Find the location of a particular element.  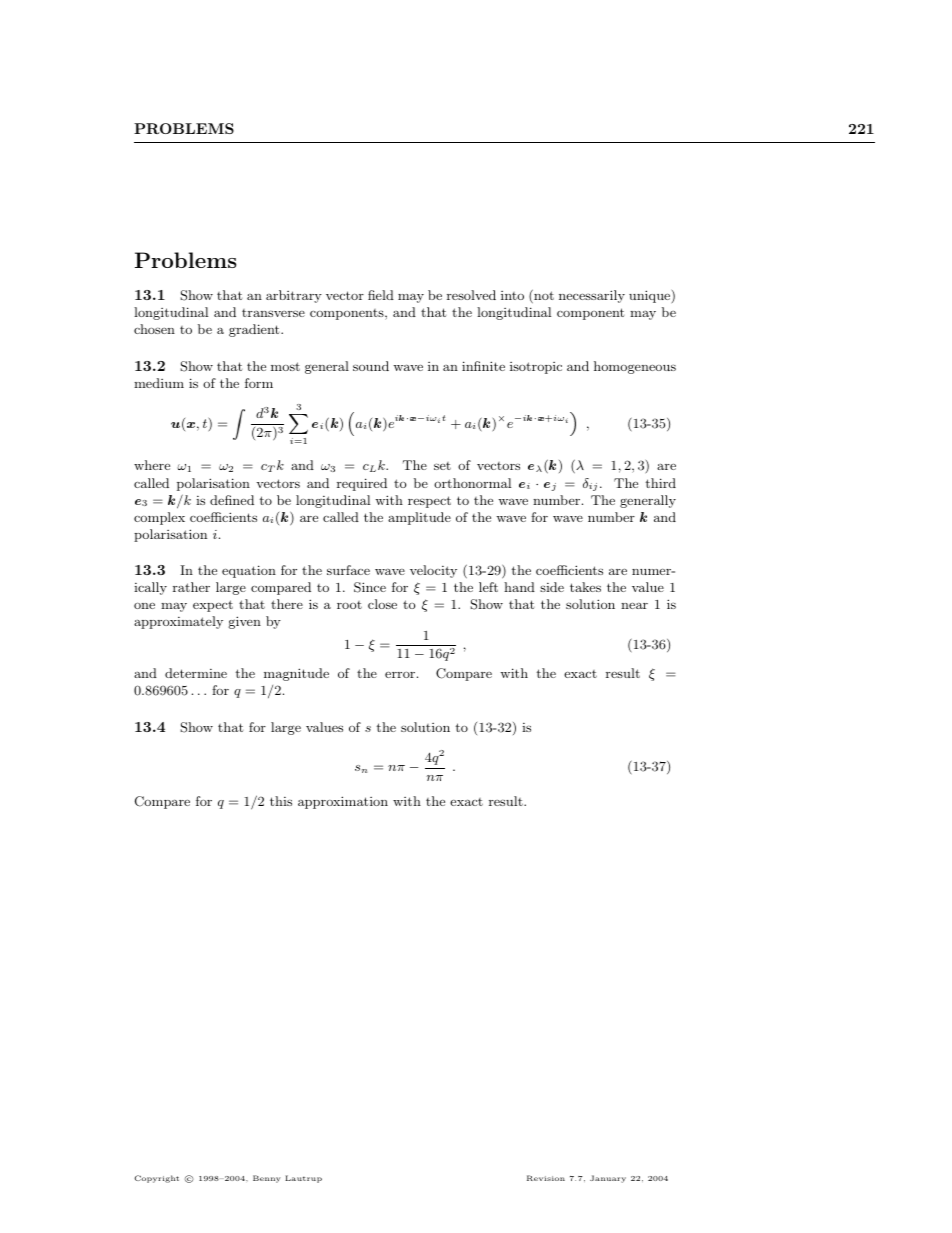

near is located at coordinates (634, 605).
